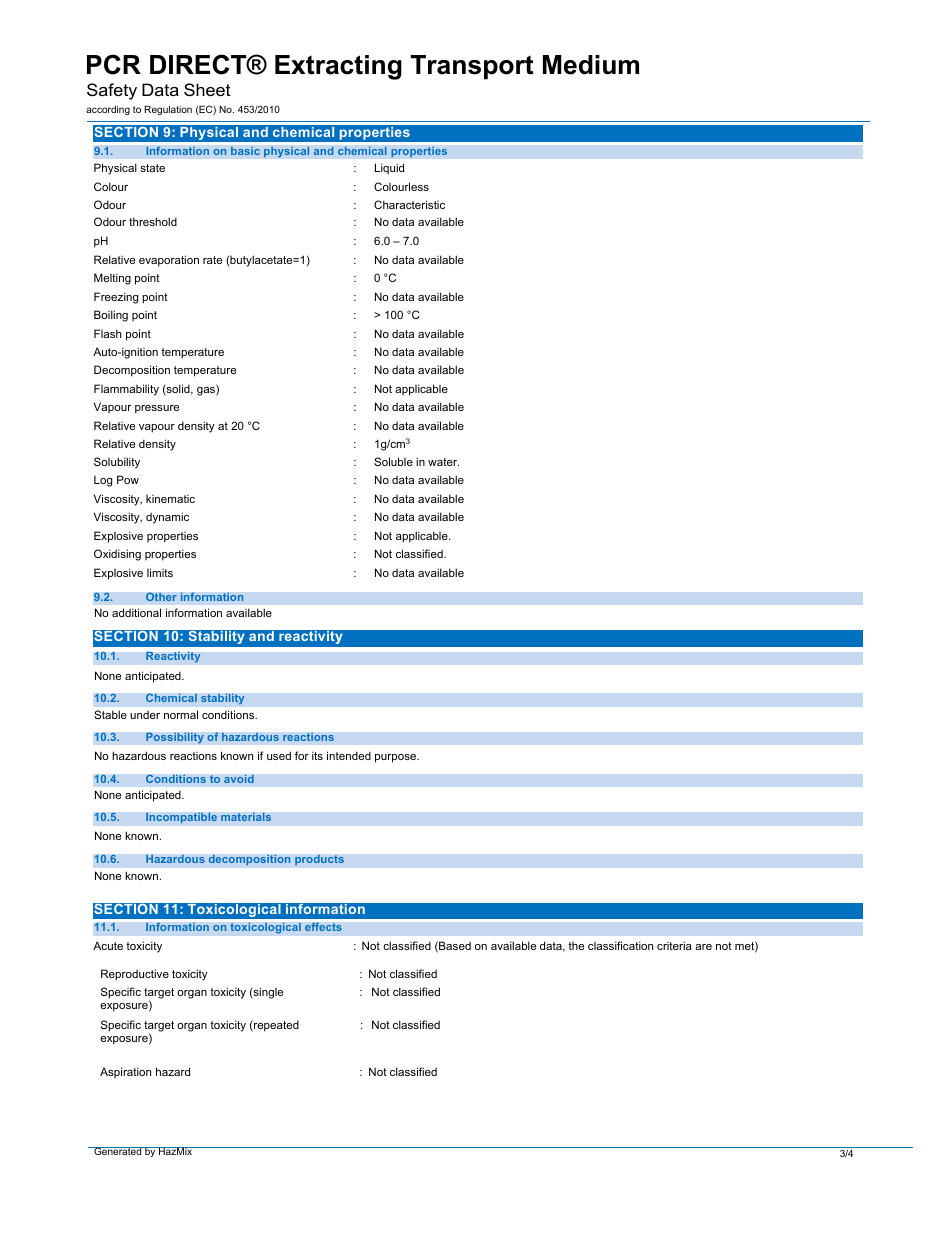  Describe the element at coordinates (160, 572) in the screenshot. I see `limits` at that location.
